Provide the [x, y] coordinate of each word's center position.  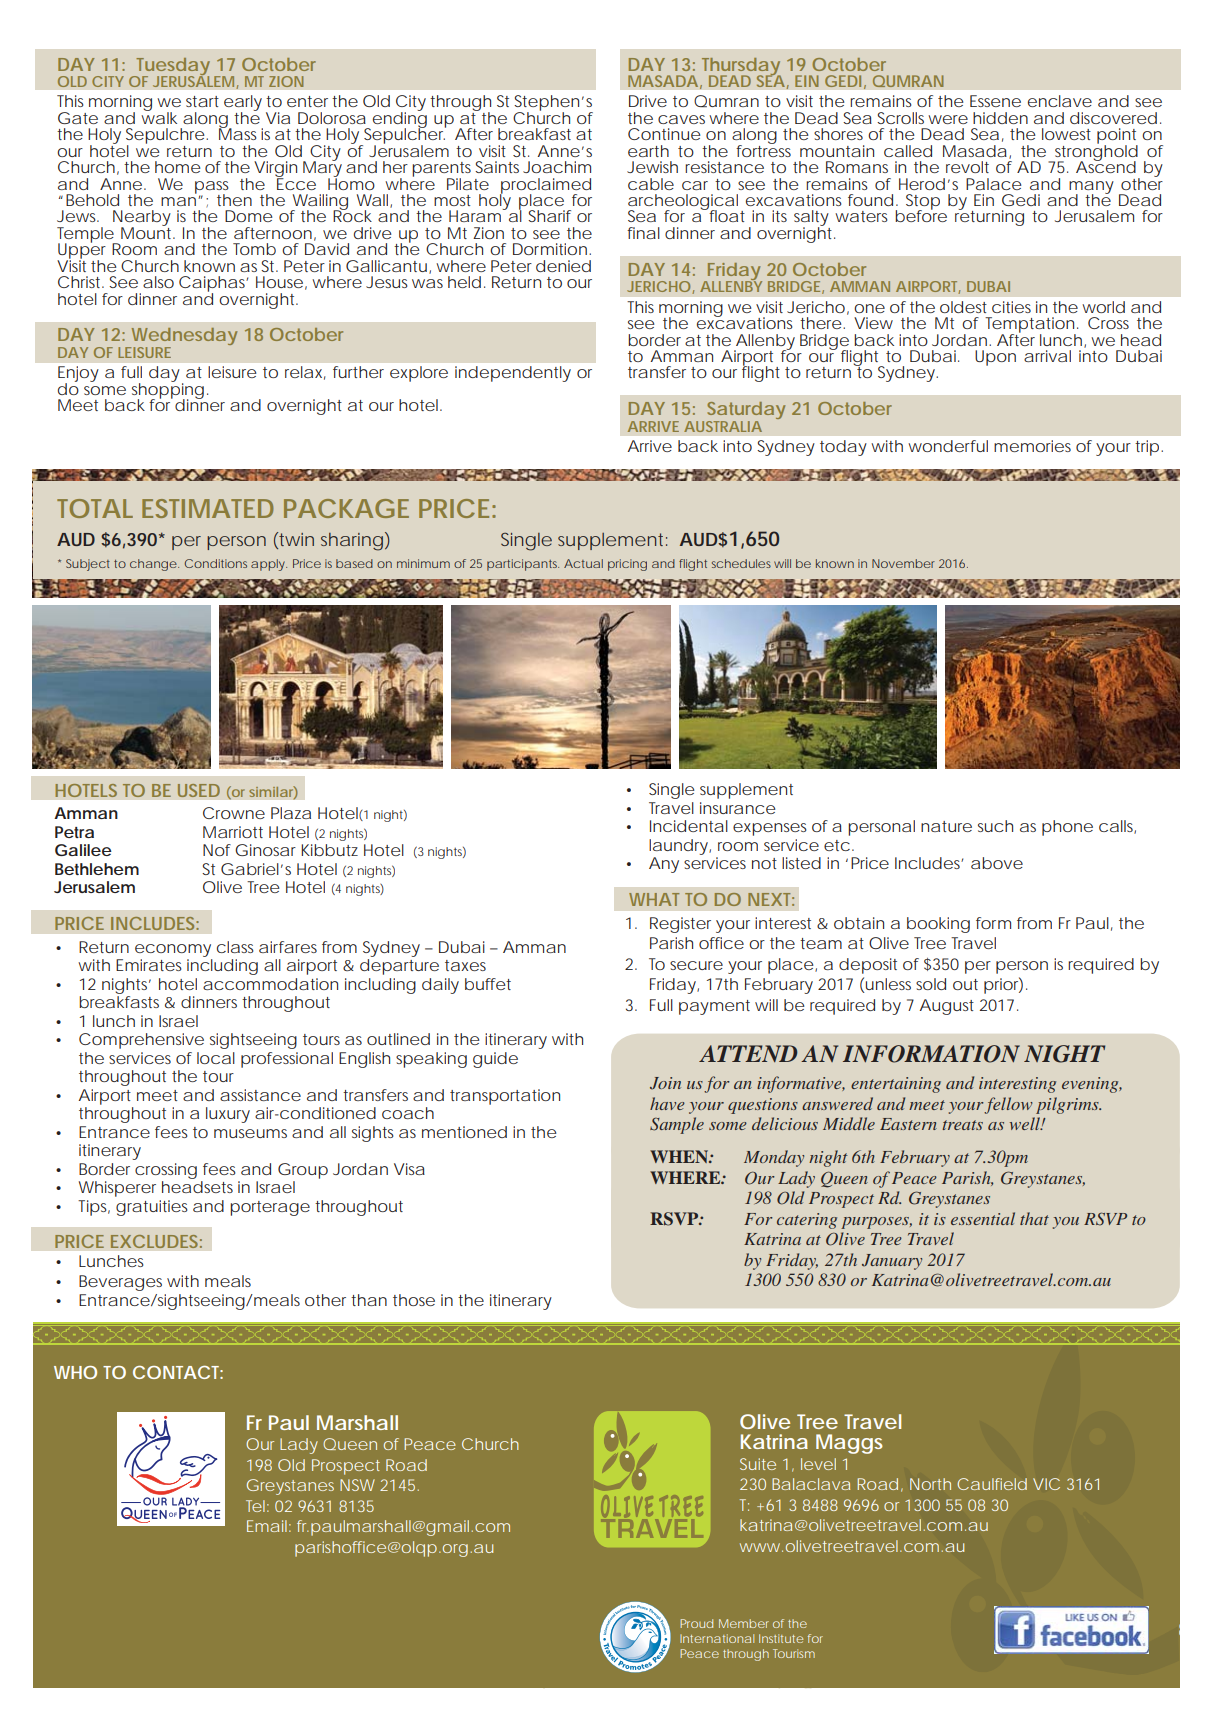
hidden [1000, 118]
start [202, 101]
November [903, 563]
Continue [664, 134]
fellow [1008, 1105]
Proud [696, 1623]
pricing [627, 565]
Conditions [216, 563]
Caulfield [992, 1484]
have [667, 1103]
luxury [228, 1115]
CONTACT [178, 1372]
